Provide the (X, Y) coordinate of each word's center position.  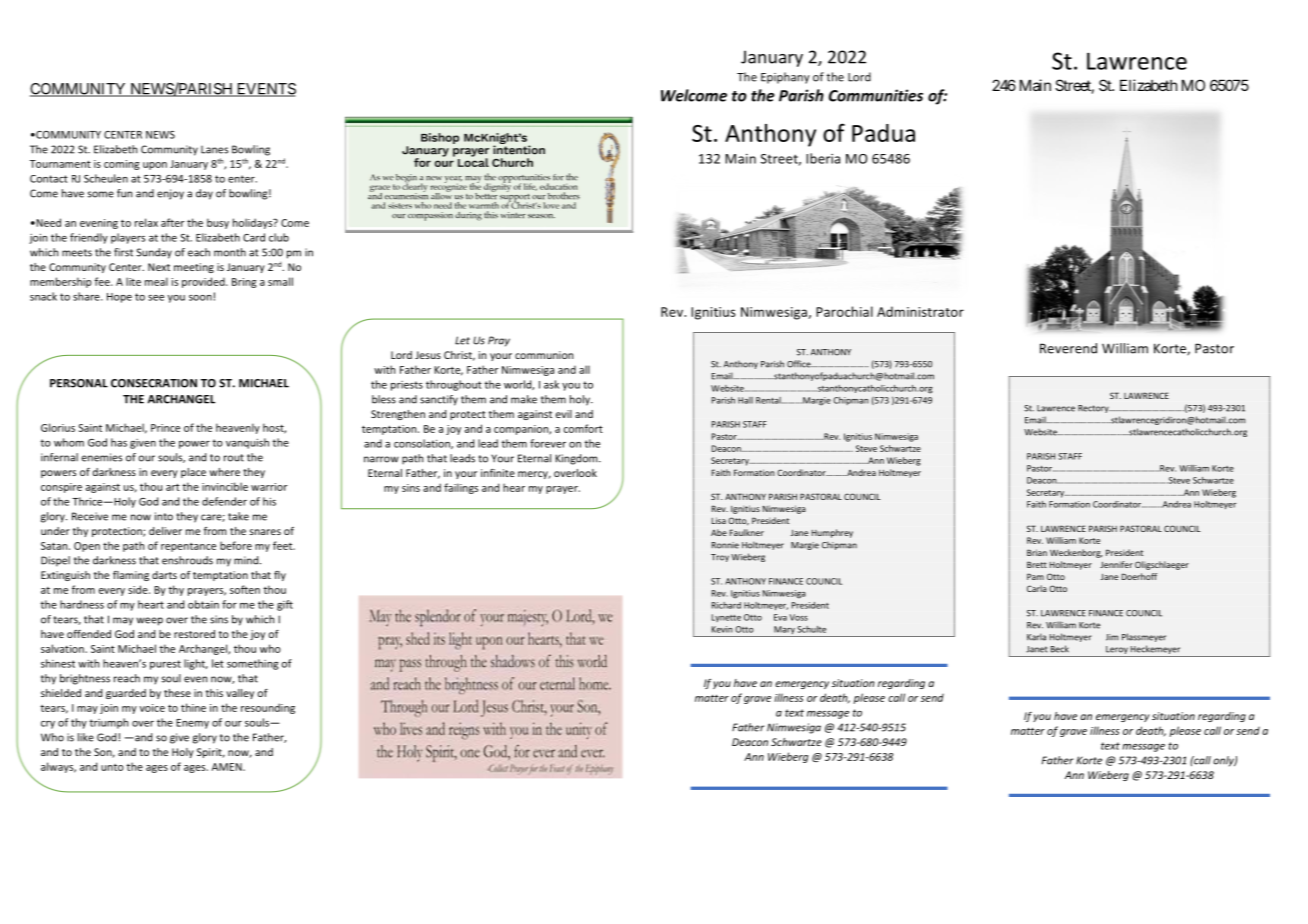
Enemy (192, 724)
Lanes (214, 150)
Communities (876, 95)
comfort (583, 428)
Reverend (1068, 348)
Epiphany (785, 78)
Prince (165, 428)
